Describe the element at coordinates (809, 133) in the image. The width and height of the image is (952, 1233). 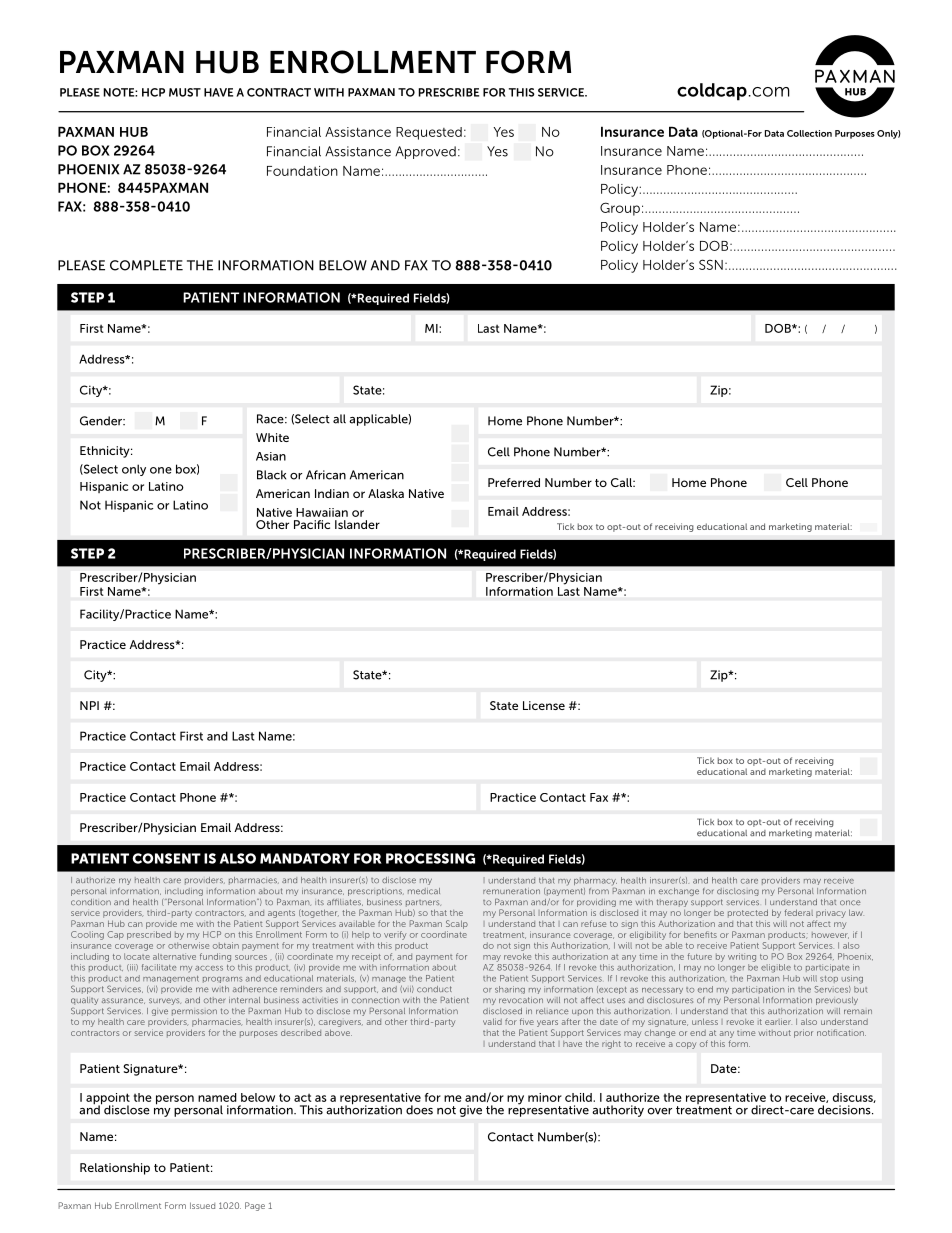
I see `Collection` at that location.
